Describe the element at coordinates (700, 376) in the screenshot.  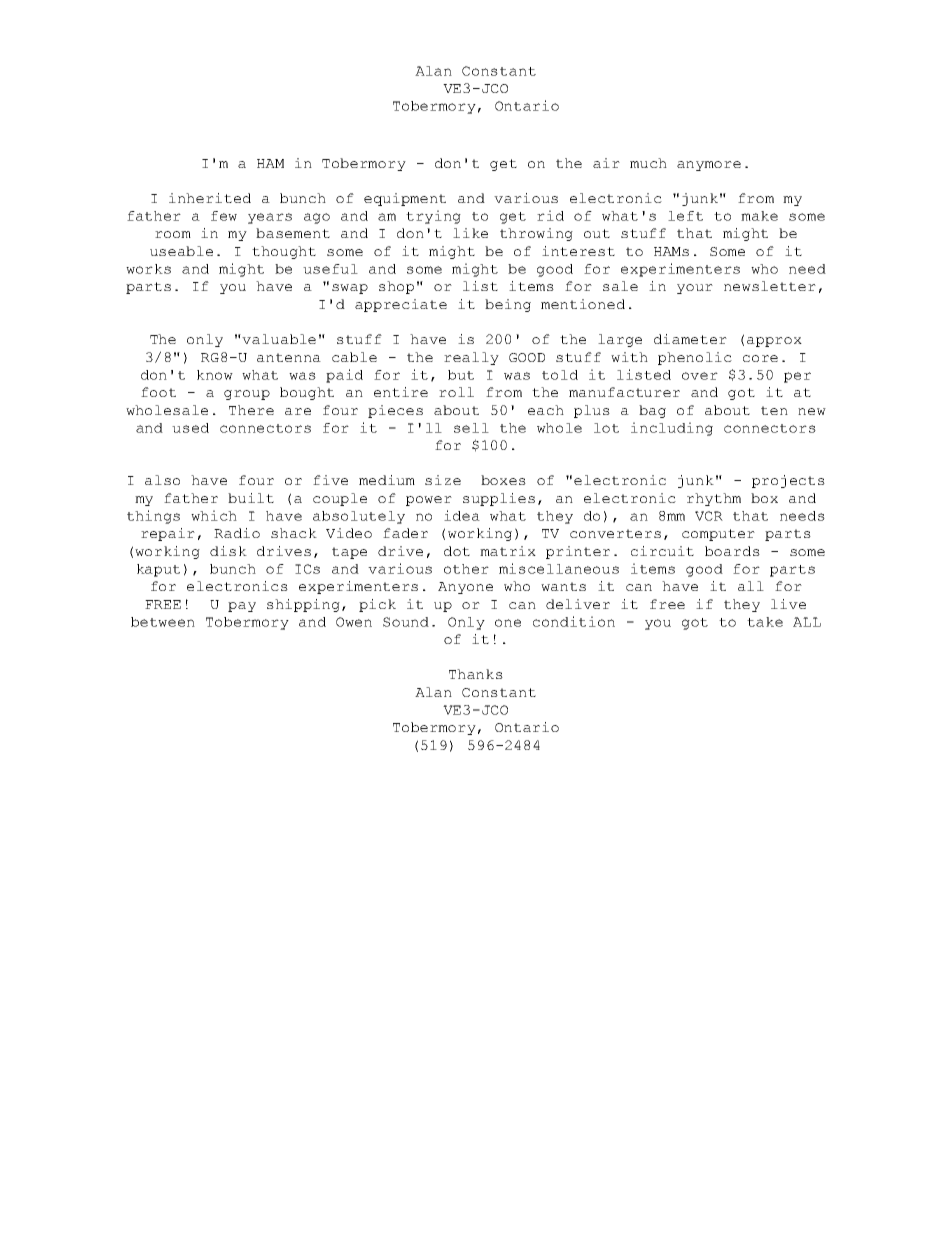
I see `over` at that location.
